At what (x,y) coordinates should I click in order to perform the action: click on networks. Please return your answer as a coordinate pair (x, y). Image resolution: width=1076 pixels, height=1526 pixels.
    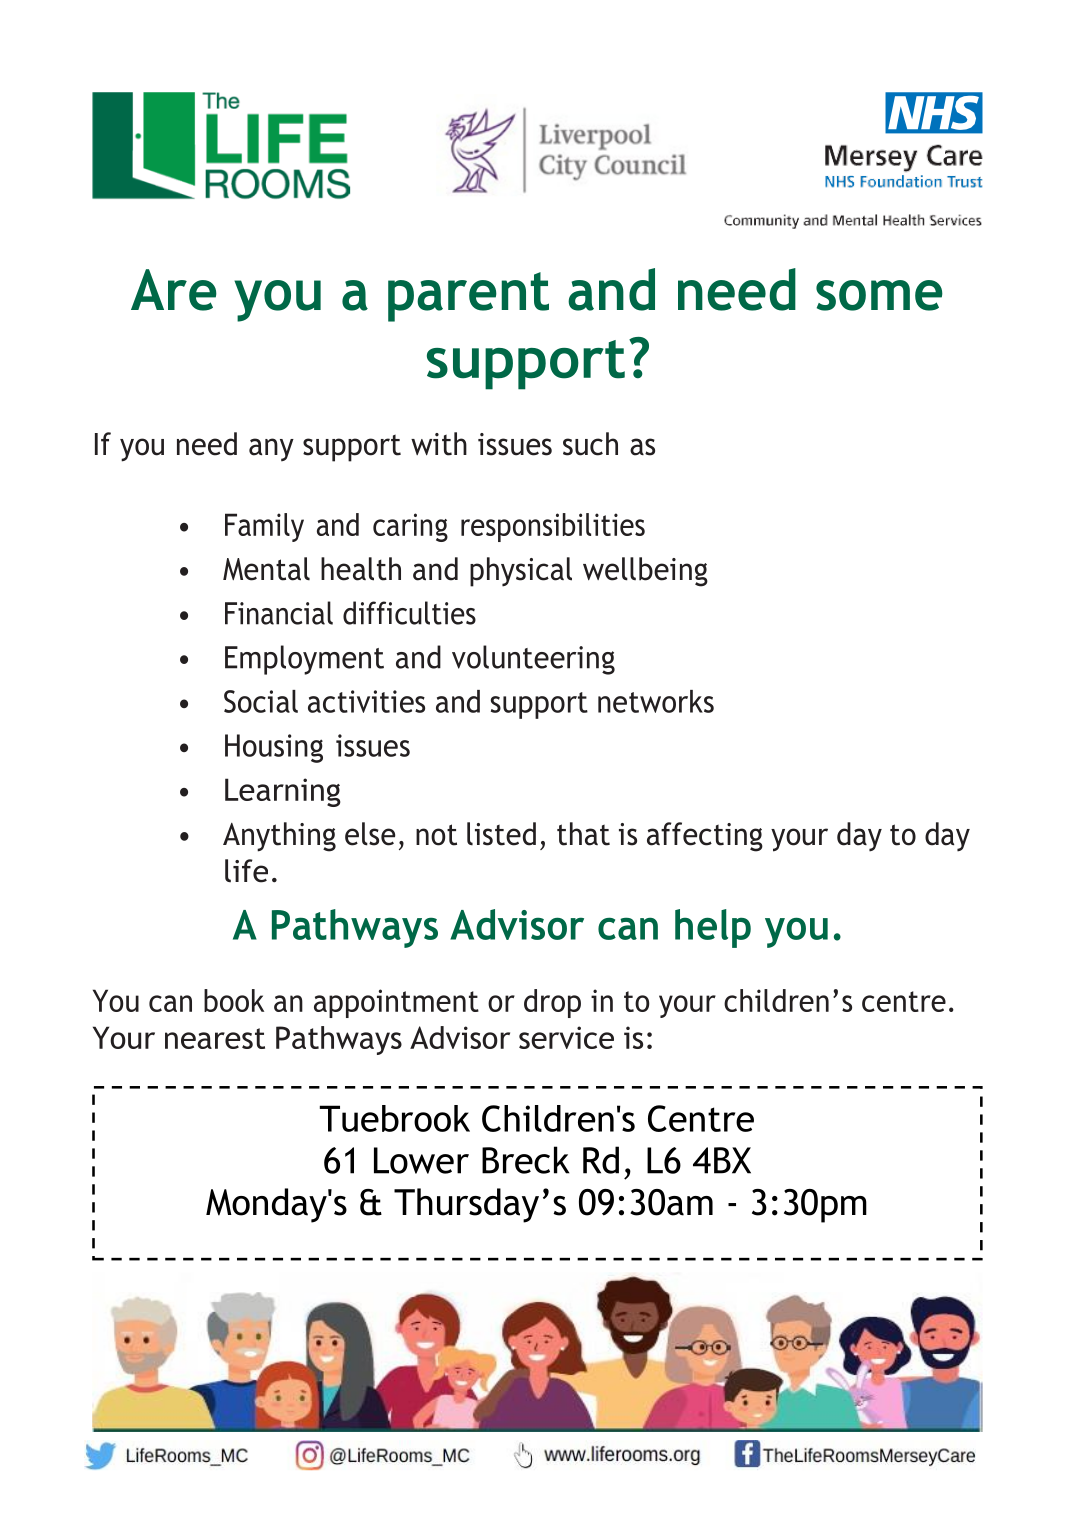
    Looking at the image, I should click on (656, 701).
